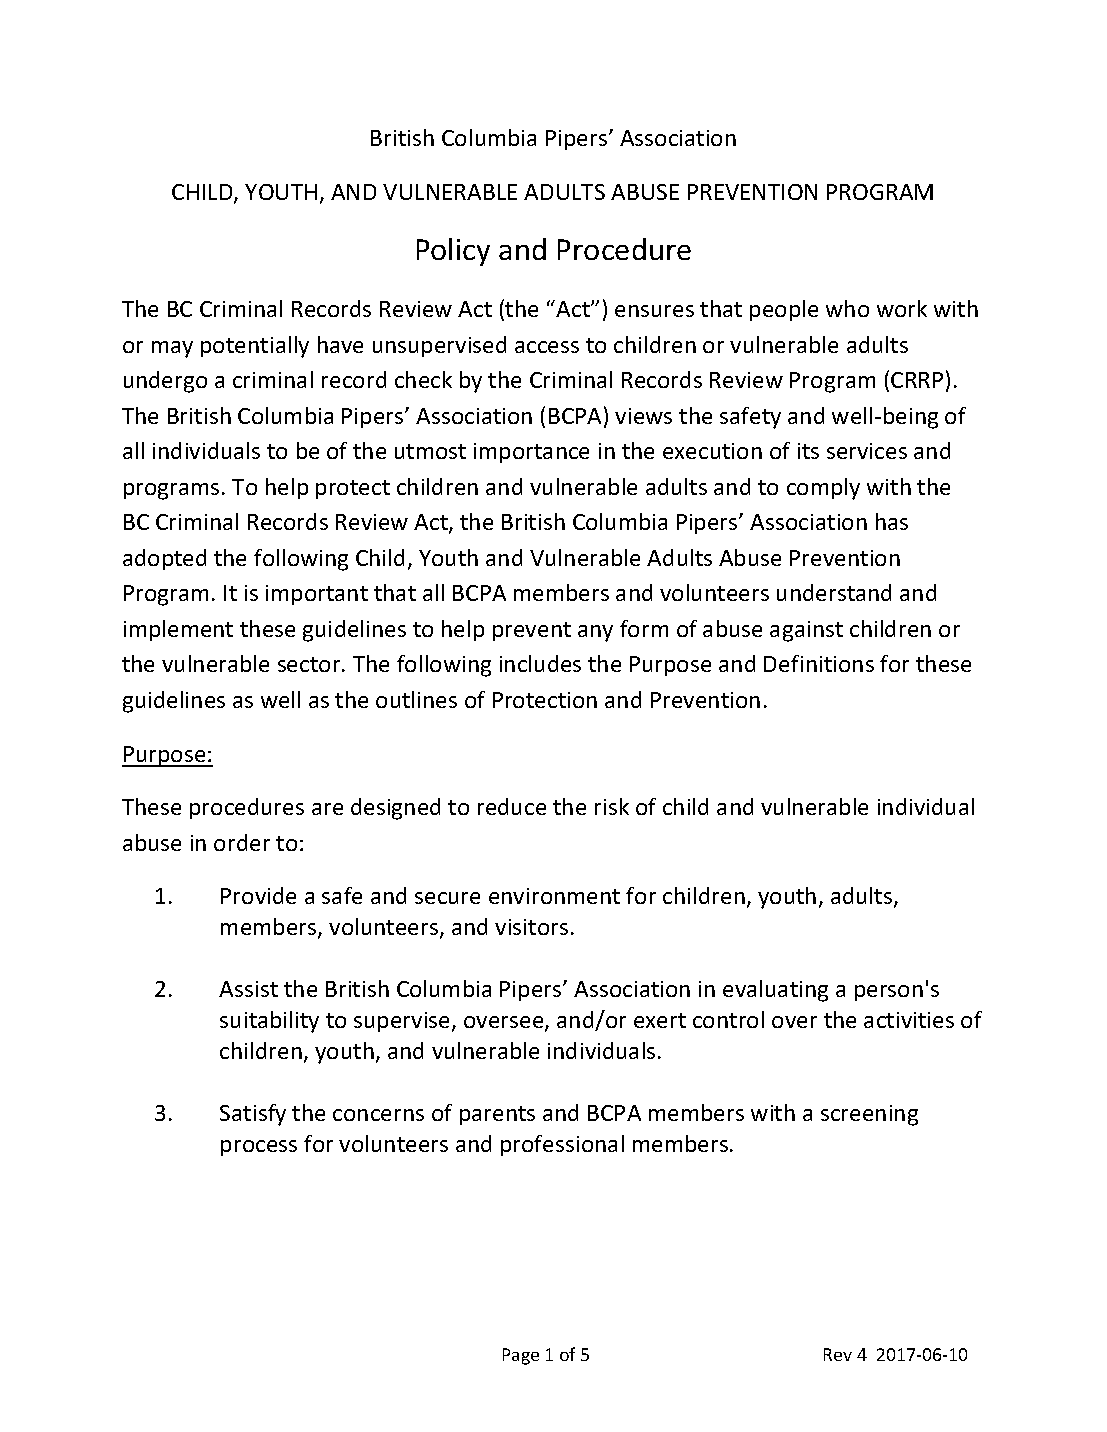 This screenshot has width=1107, height=1432. What do you see at coordinates (834, 592) in the screenshot?
I see `understand` at bounding box center [834, 592].
